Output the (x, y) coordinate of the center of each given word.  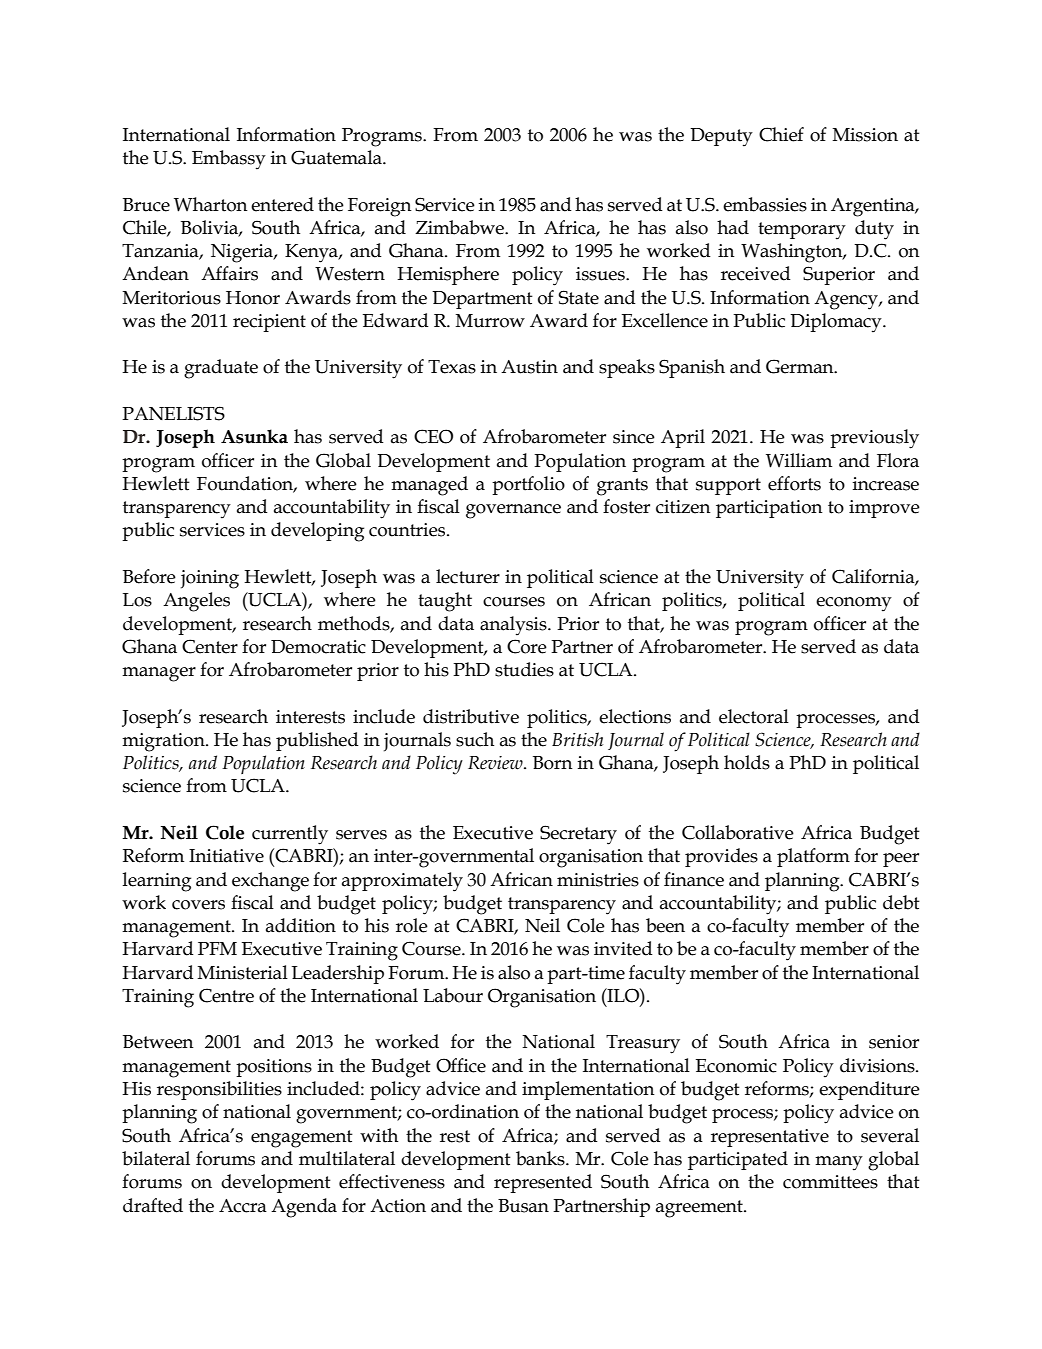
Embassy (229, 160)
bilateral (156, 1158)
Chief (781, 134)
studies (524, 669)
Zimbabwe (460, 227)
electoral (754, 716)
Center (210, 646)
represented (543, 1183)
